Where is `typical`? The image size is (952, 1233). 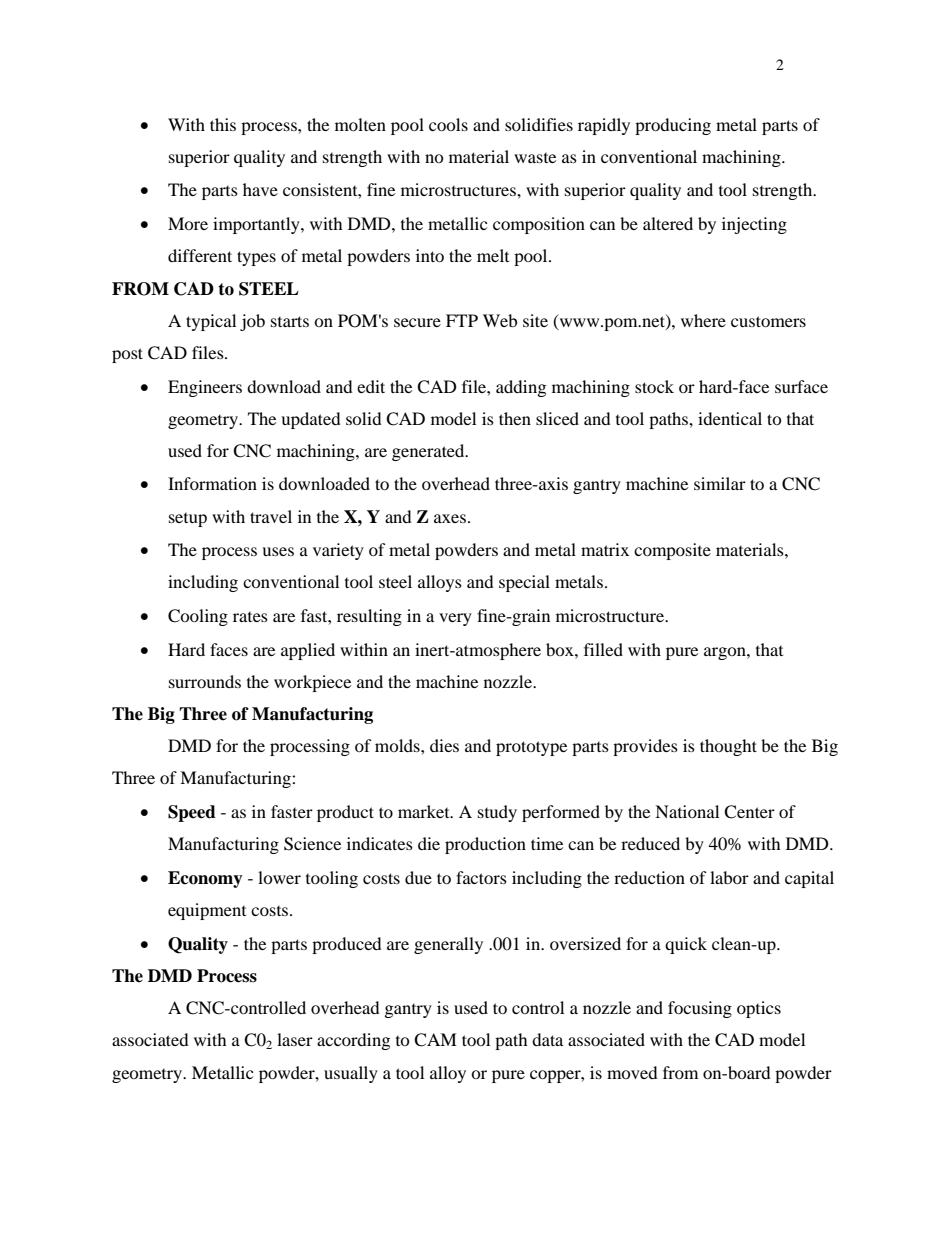
typical is located at coordinates (211, 322).
